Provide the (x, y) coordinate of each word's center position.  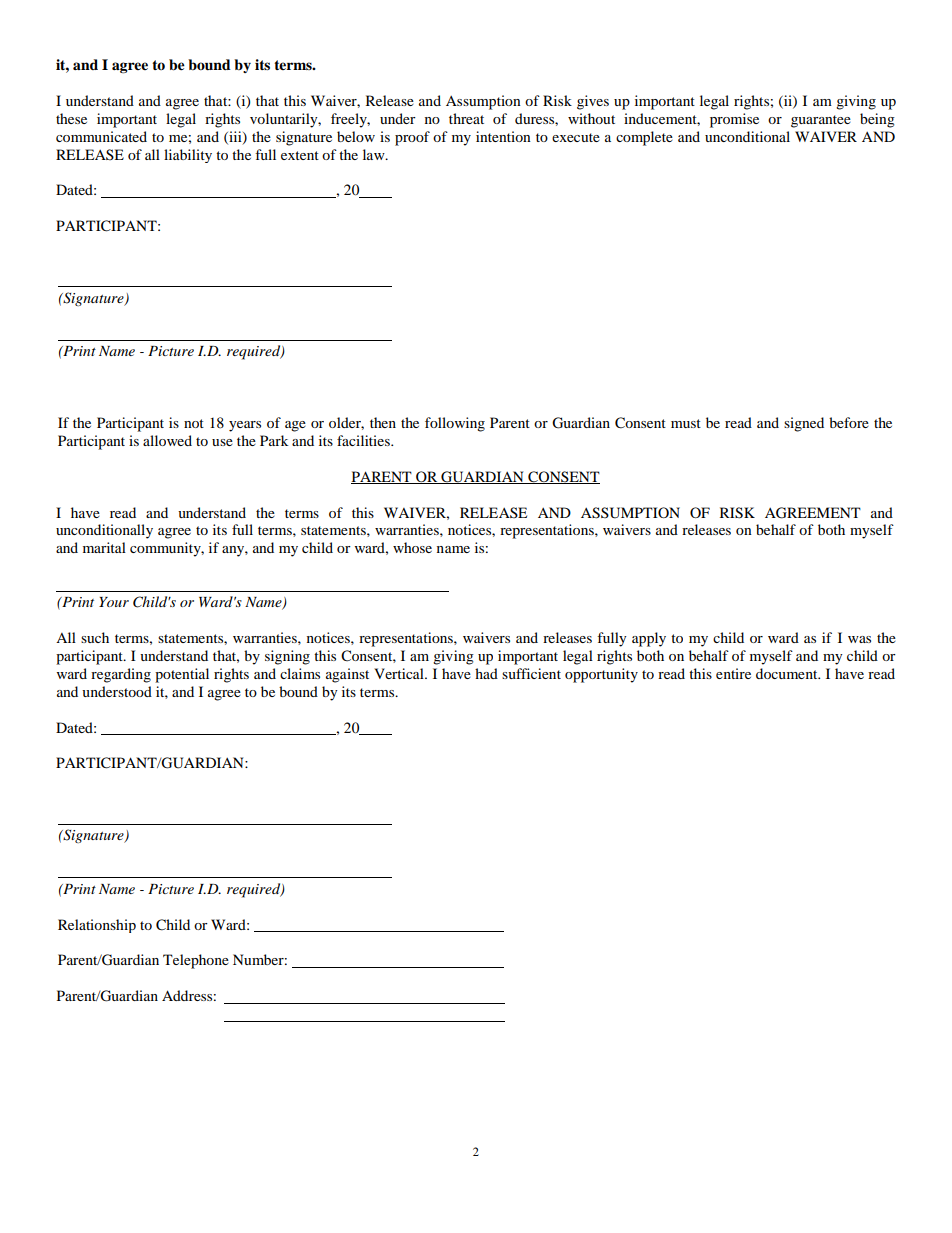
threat (466, 118)
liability (188, 156)
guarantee (821, 121)
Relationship (97, 926)
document (788, 673)
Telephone (196, 961)
